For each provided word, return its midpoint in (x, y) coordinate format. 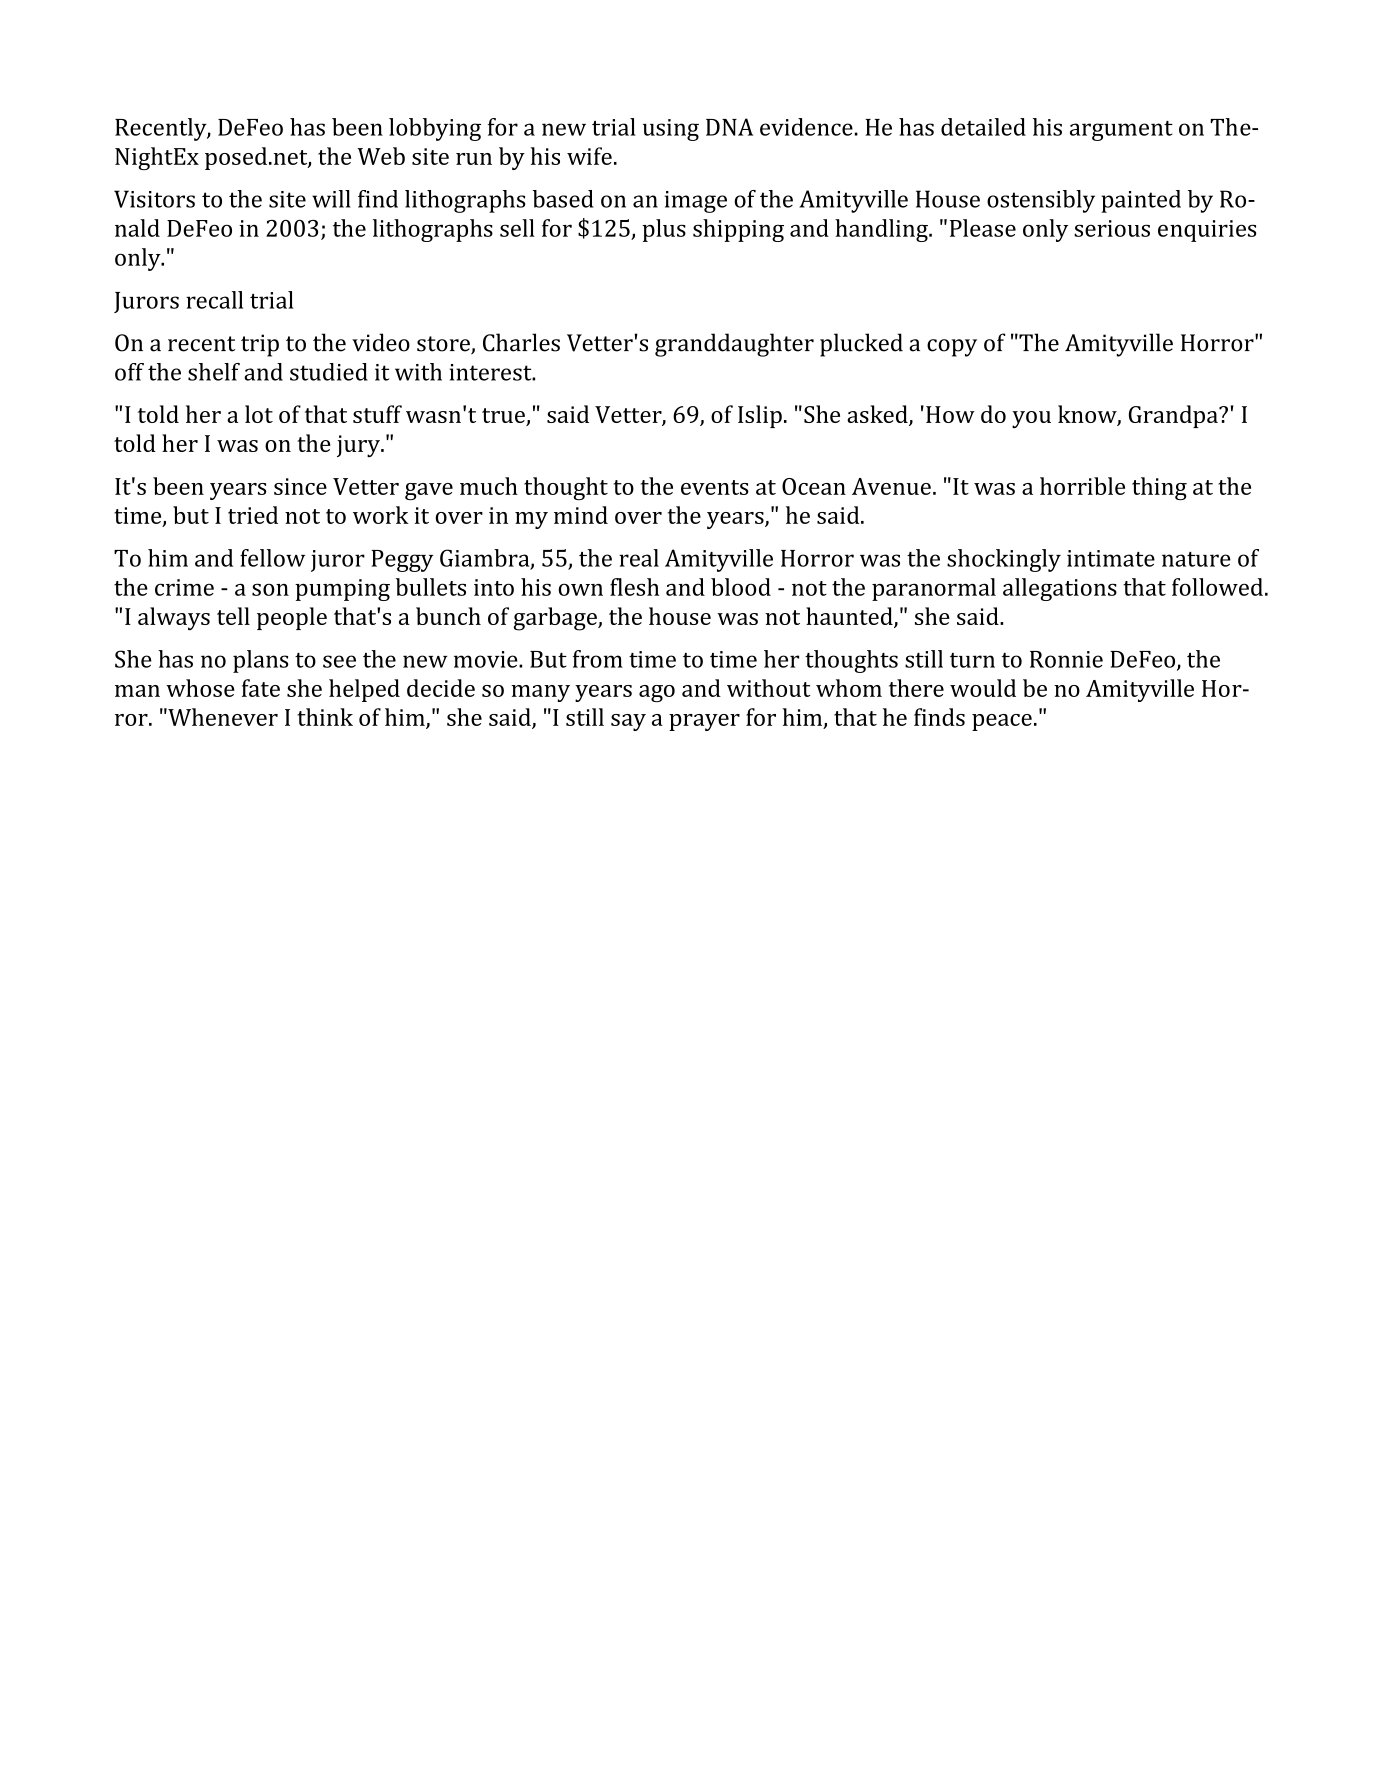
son (270, 589)
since (300, 486)
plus (664, 230)
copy (952, 348)
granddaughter (734, 345)
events (715, 487)
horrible (1082, 486)
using (671, 130)
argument (1121, 131)
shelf (214, 372)
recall (214, 300)
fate (261, 688)
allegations (1060, 589)
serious (1112, 228)
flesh (634, 587)
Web (381, 156)
